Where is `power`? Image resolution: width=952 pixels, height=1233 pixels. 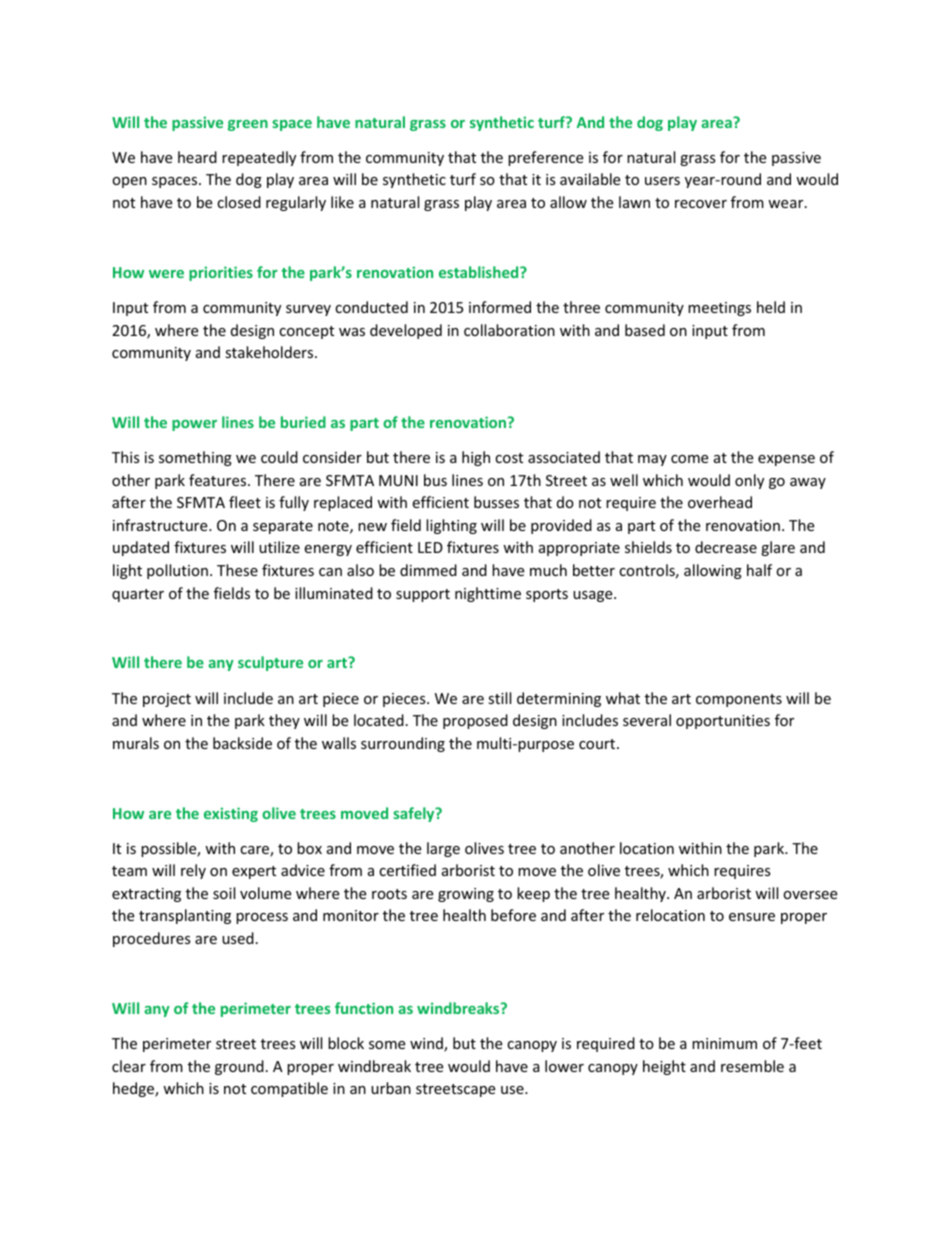
power is located at coordinates (194, 425).
